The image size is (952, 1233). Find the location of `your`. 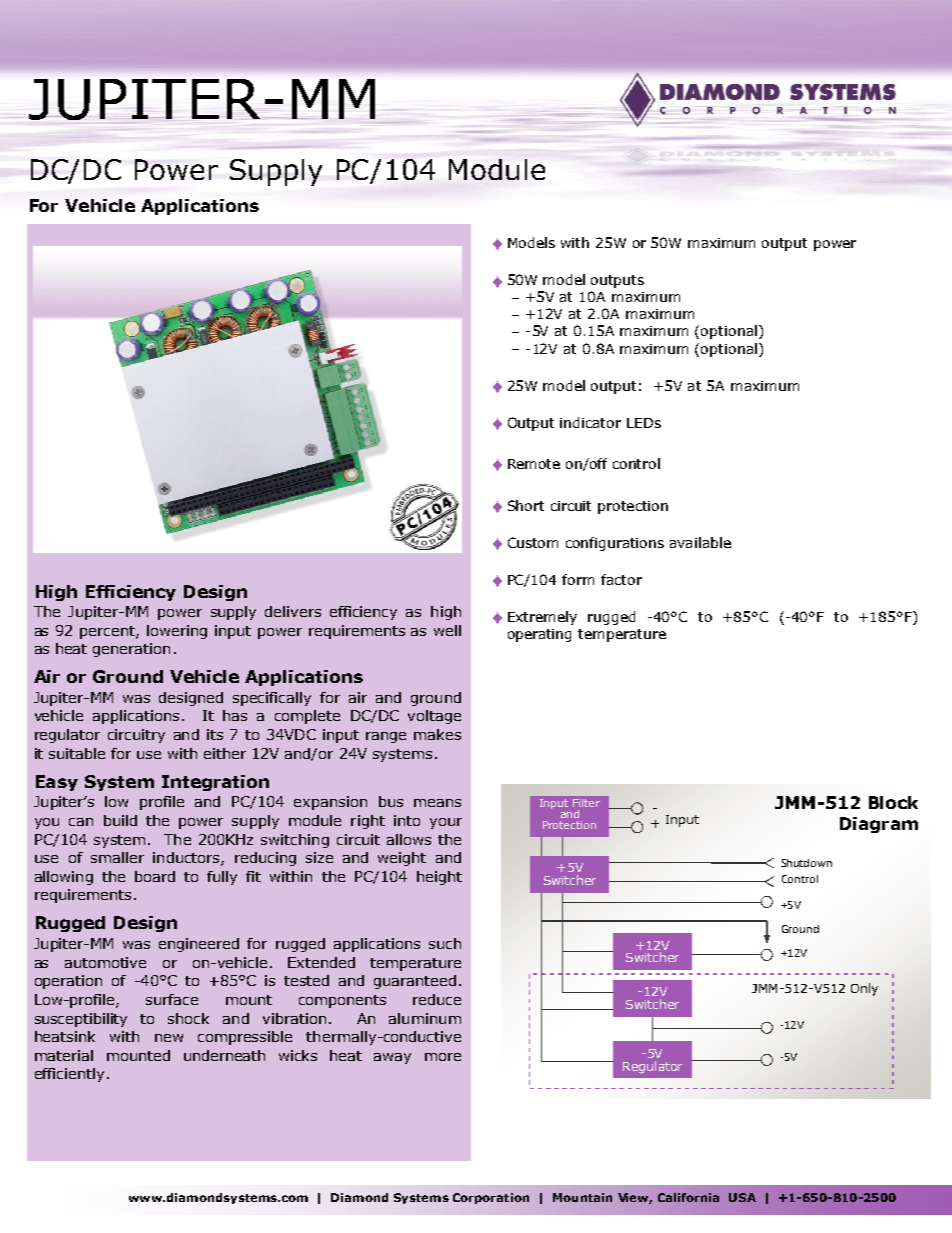

your is located at coordinates (446, 823).
